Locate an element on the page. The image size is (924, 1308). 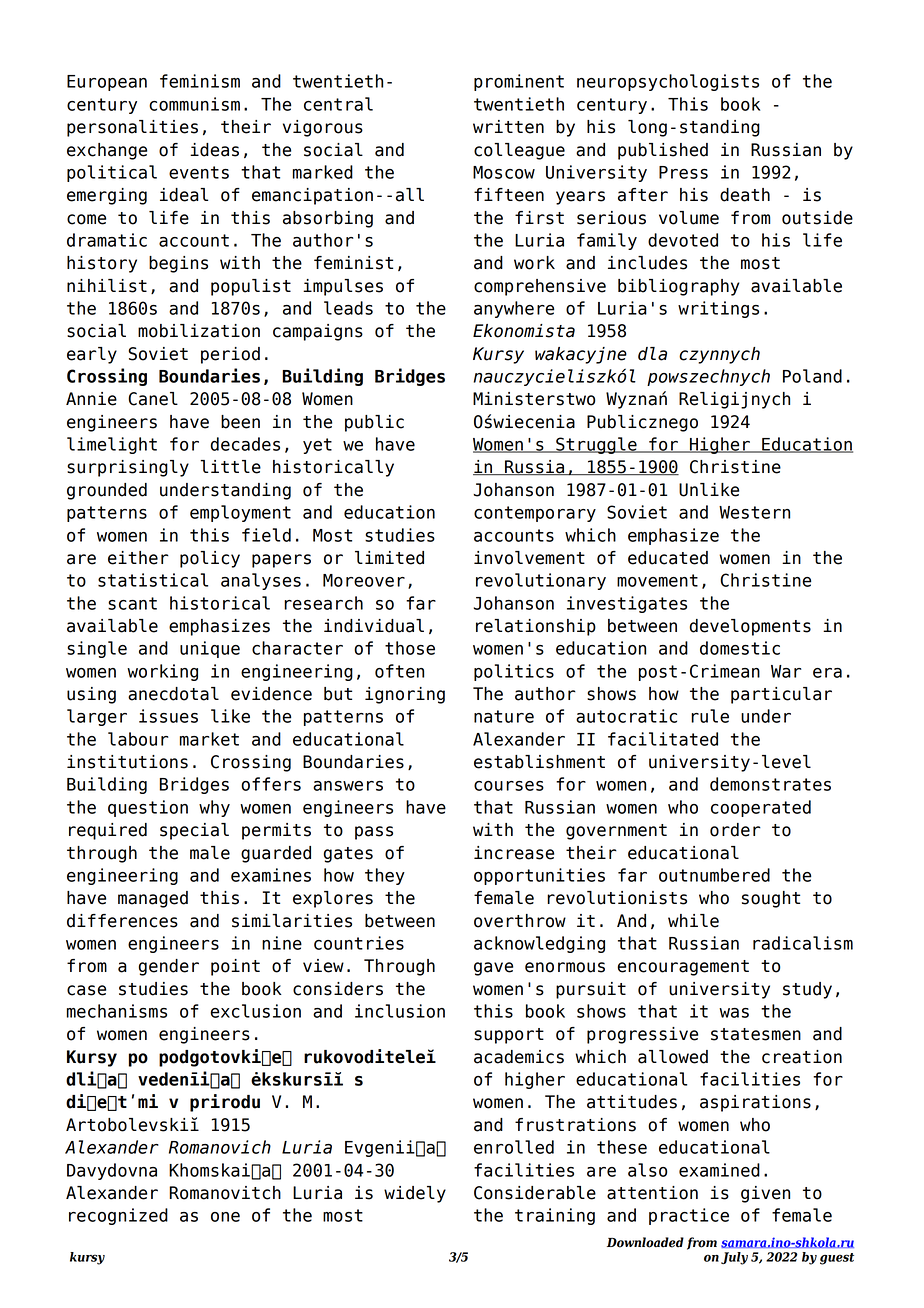
one is located at coordinates (225, 1217).
